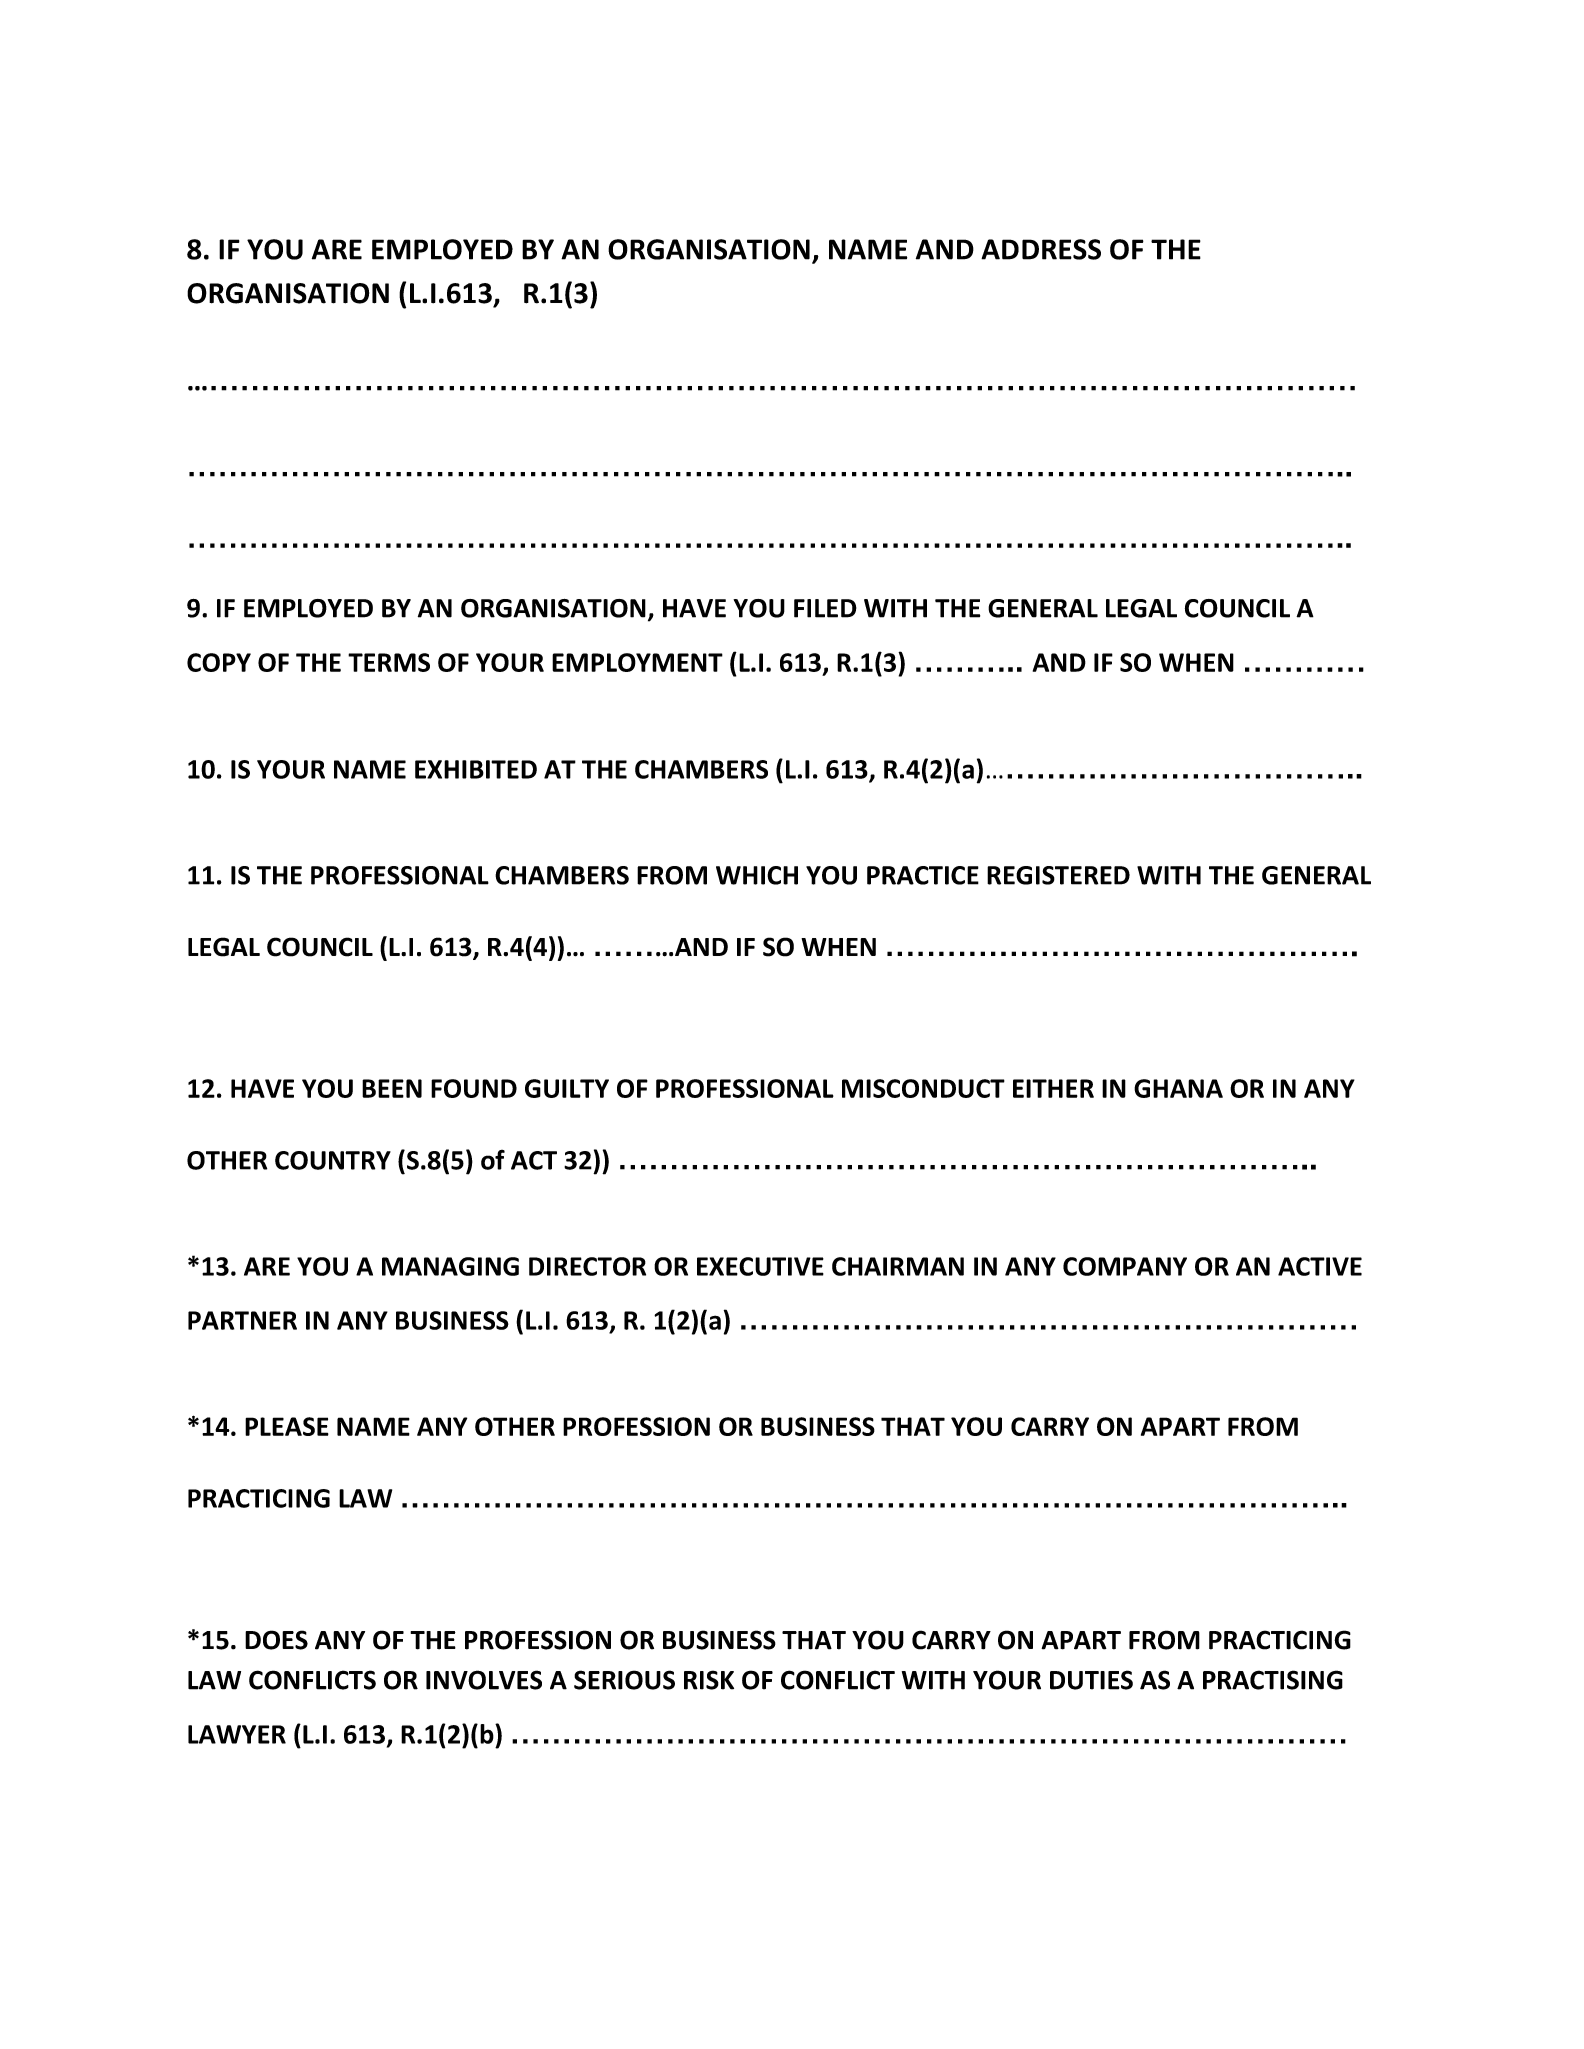  Describe the element at coordinates (276, 1640) in the image. I see `DOES` at that location.
